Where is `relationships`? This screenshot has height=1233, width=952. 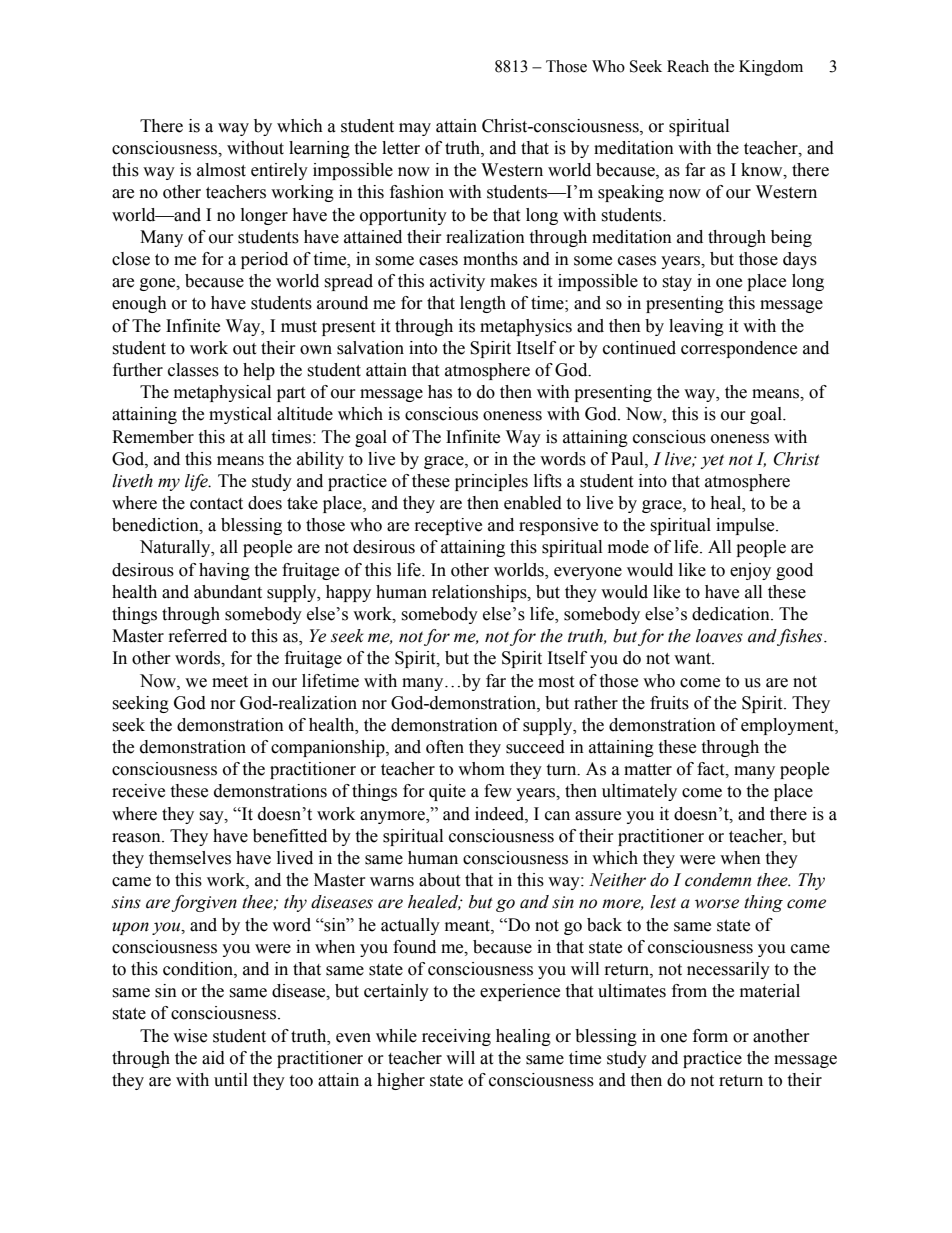 relationships is located at coordinates (480, 593).
